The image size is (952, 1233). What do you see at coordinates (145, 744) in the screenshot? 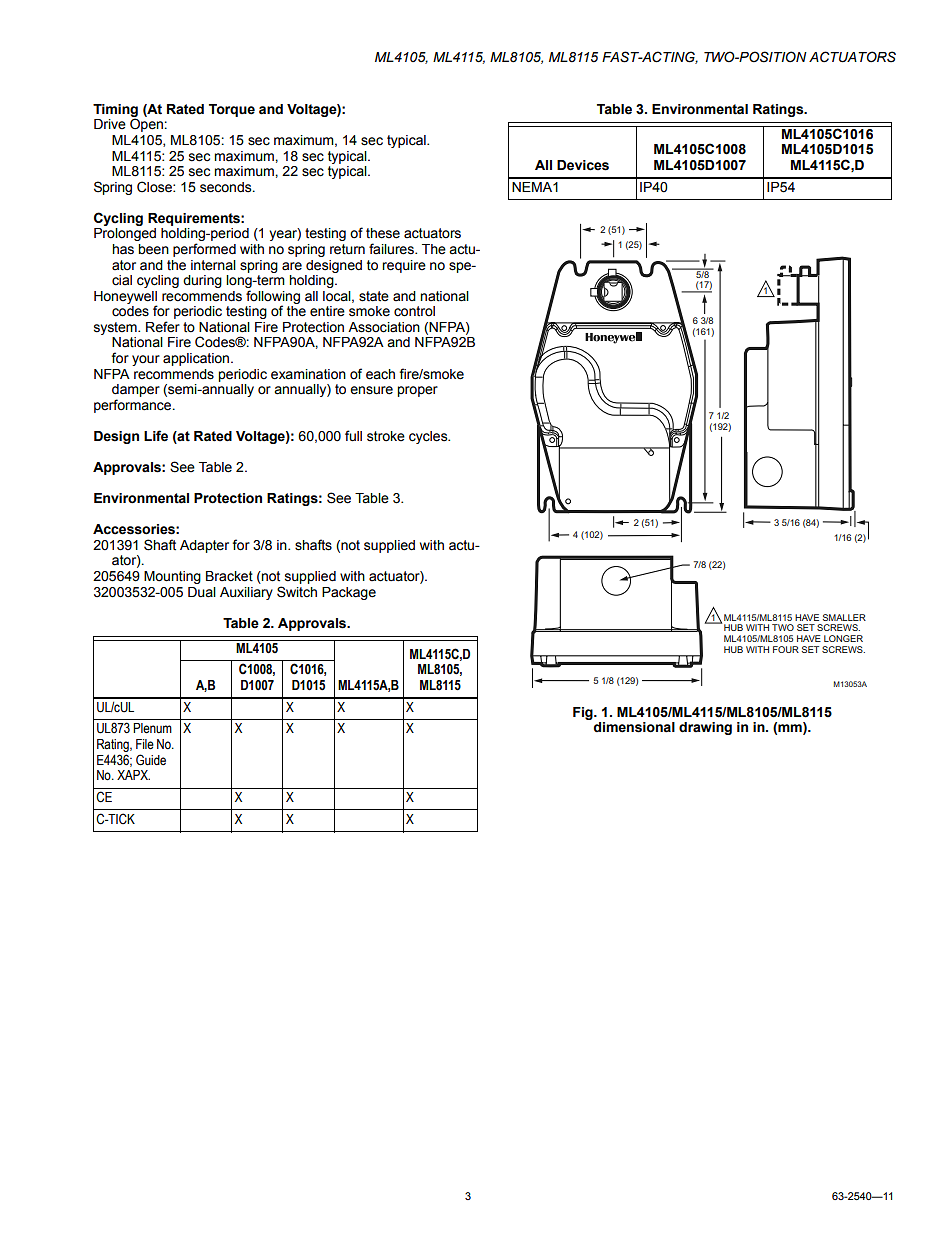
I see `File` at bounding box center [145, 744].
